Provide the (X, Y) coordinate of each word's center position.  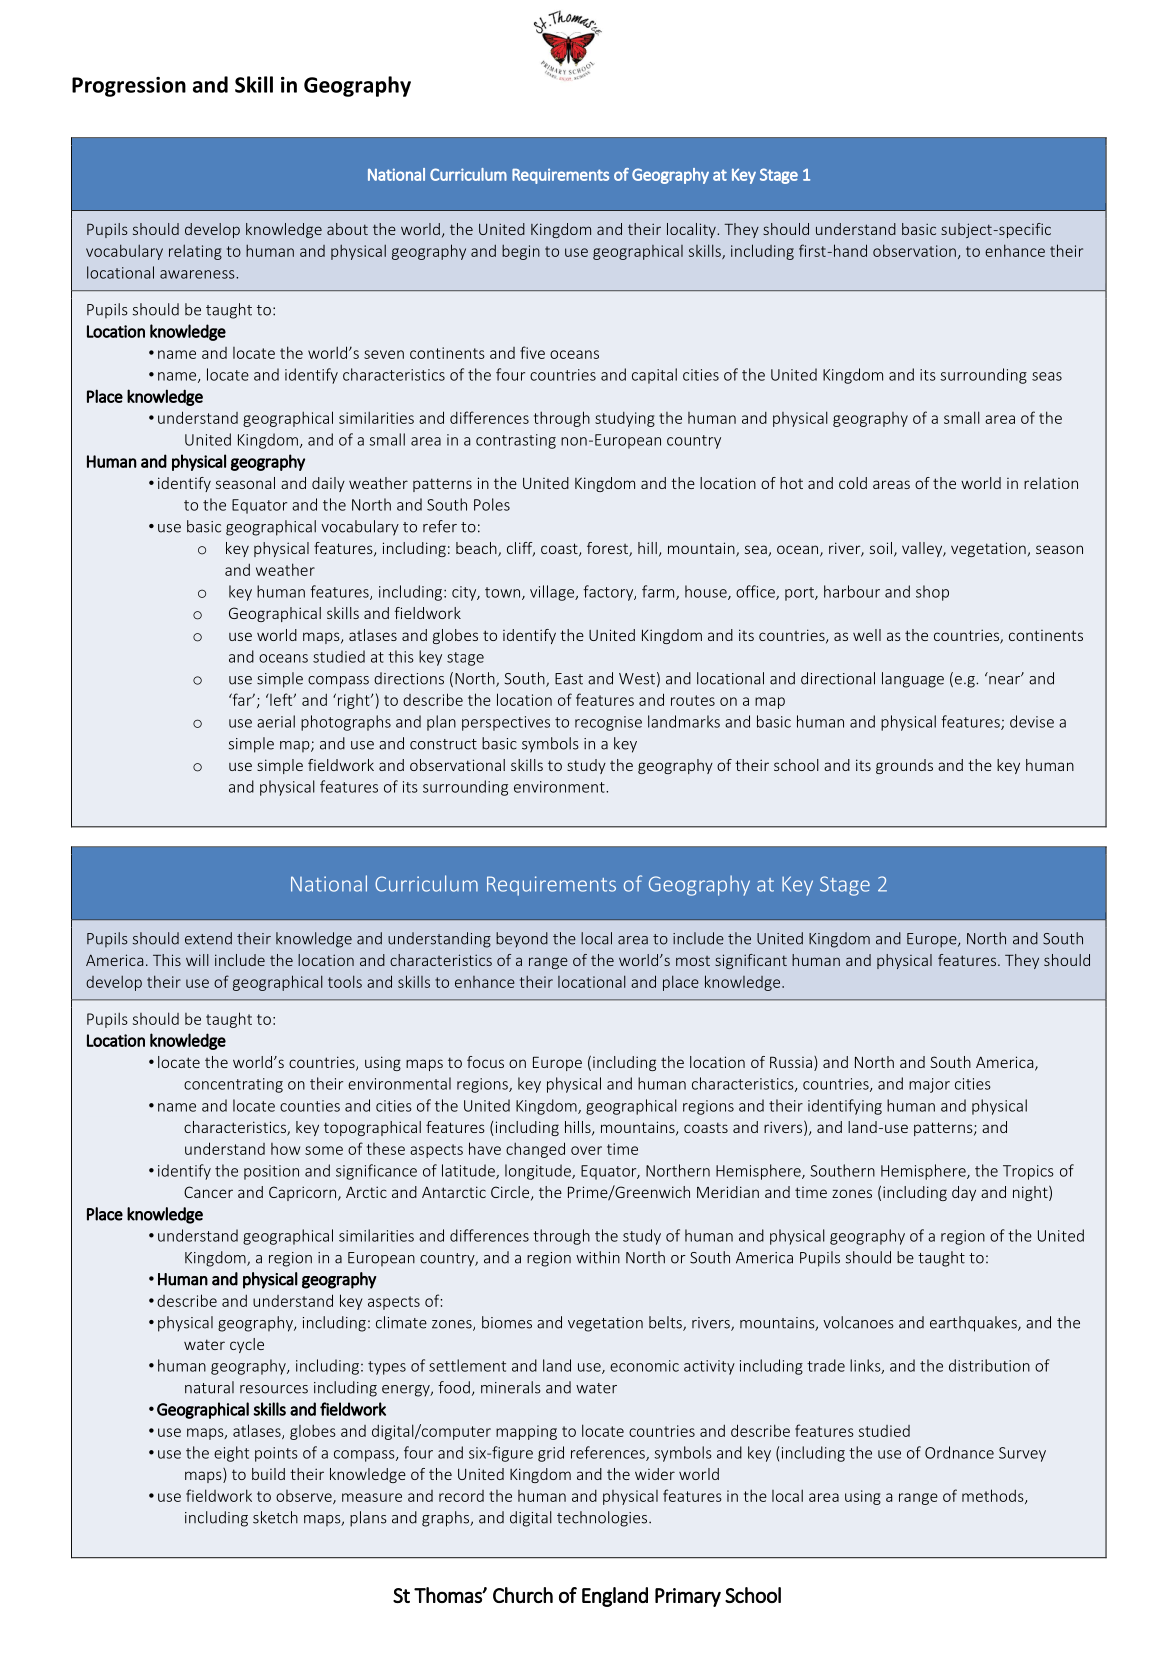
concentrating (233, 1085)
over (586, 1150)
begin (521, 252)
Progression (129, 87)
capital (654, 376)
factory (609, 593)
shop (932, 593)
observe (305, 1497)
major (929, 1085)
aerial (276, 721)
